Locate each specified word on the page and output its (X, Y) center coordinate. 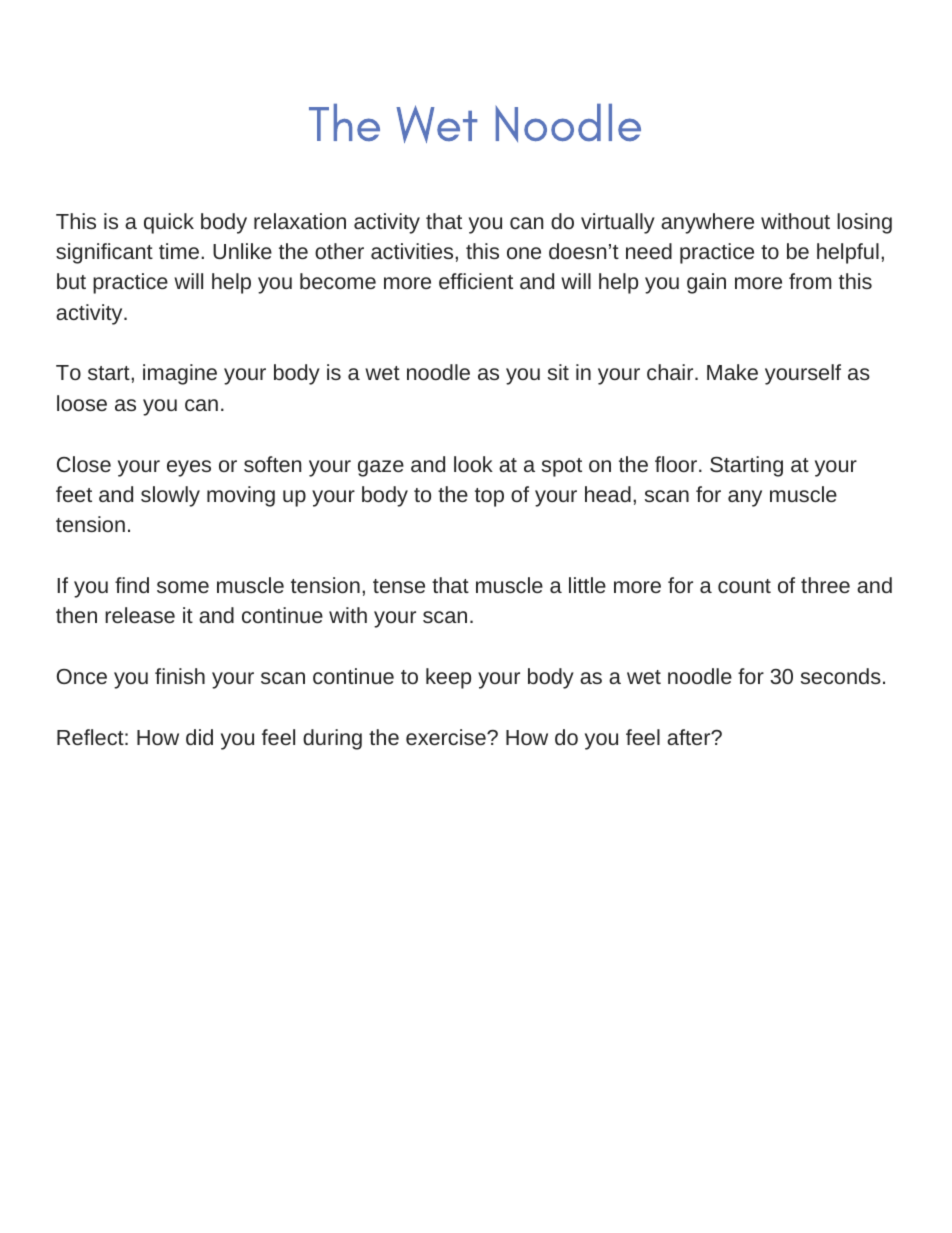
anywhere (707, 223)
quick (169, 223)
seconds (841, 676)
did (199, 737)
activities (413, 251)
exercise (447, 737)
